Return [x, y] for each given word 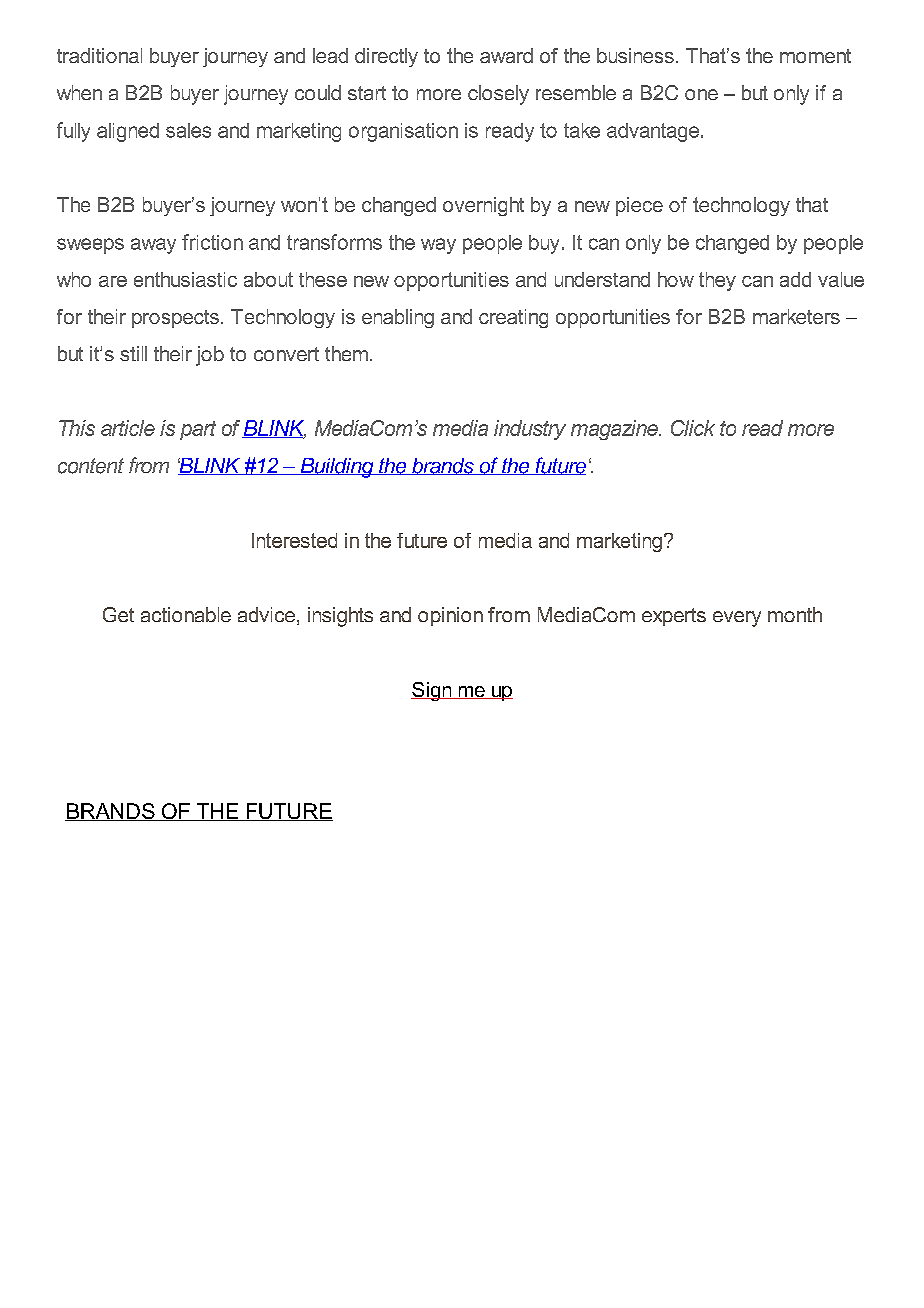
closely [498, 95]
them [346, 353]
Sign [432, 691]
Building [337, 468]
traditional [99, 55]
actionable [186, 614]
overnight [483, 206]
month [795, 614]
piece [639, 206]
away [153, 246]
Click [693, 428]
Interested [294, 540]
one [701, 94]
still [133, 353]
